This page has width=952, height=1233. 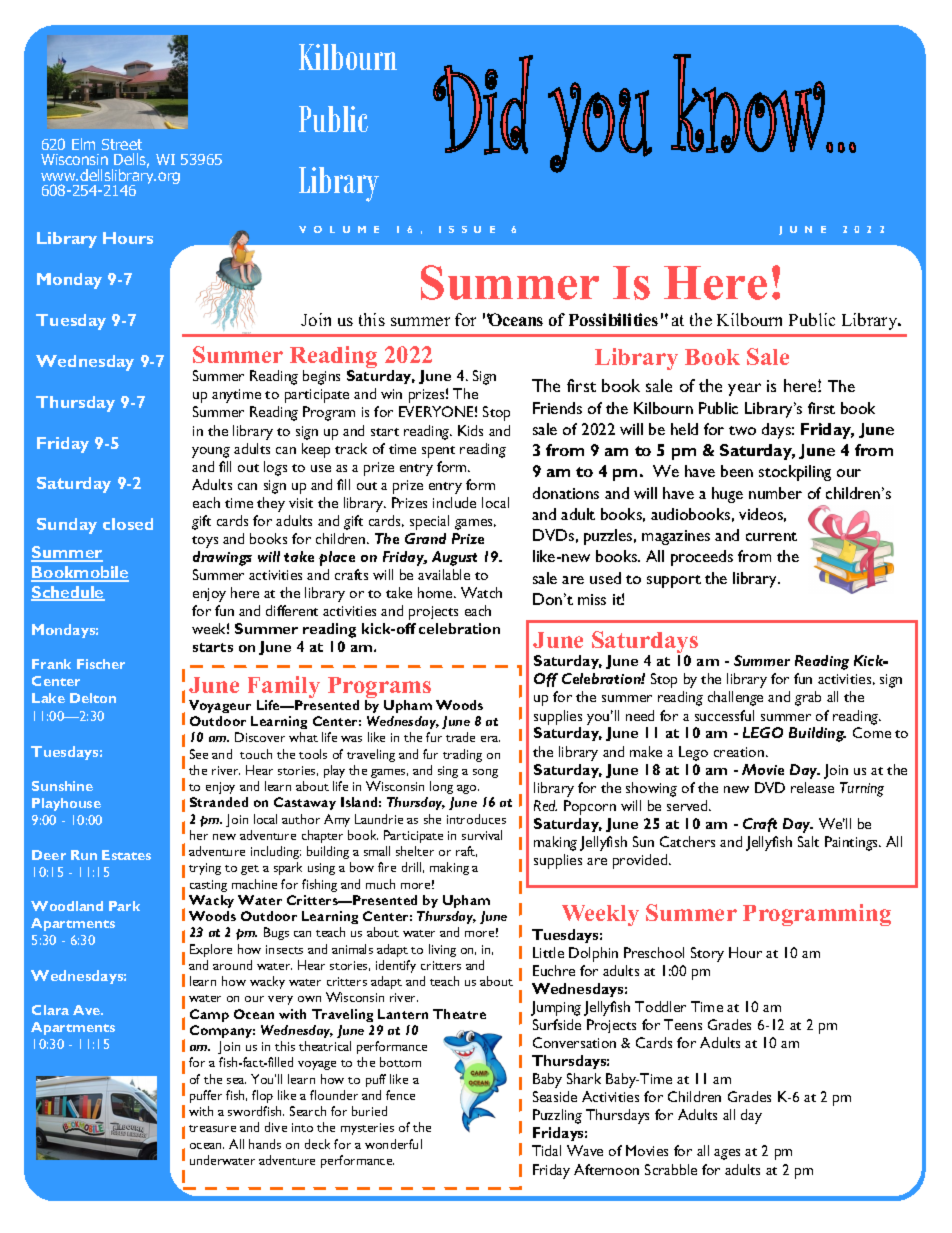 I want to click on include, so click(x=454, y=502).
